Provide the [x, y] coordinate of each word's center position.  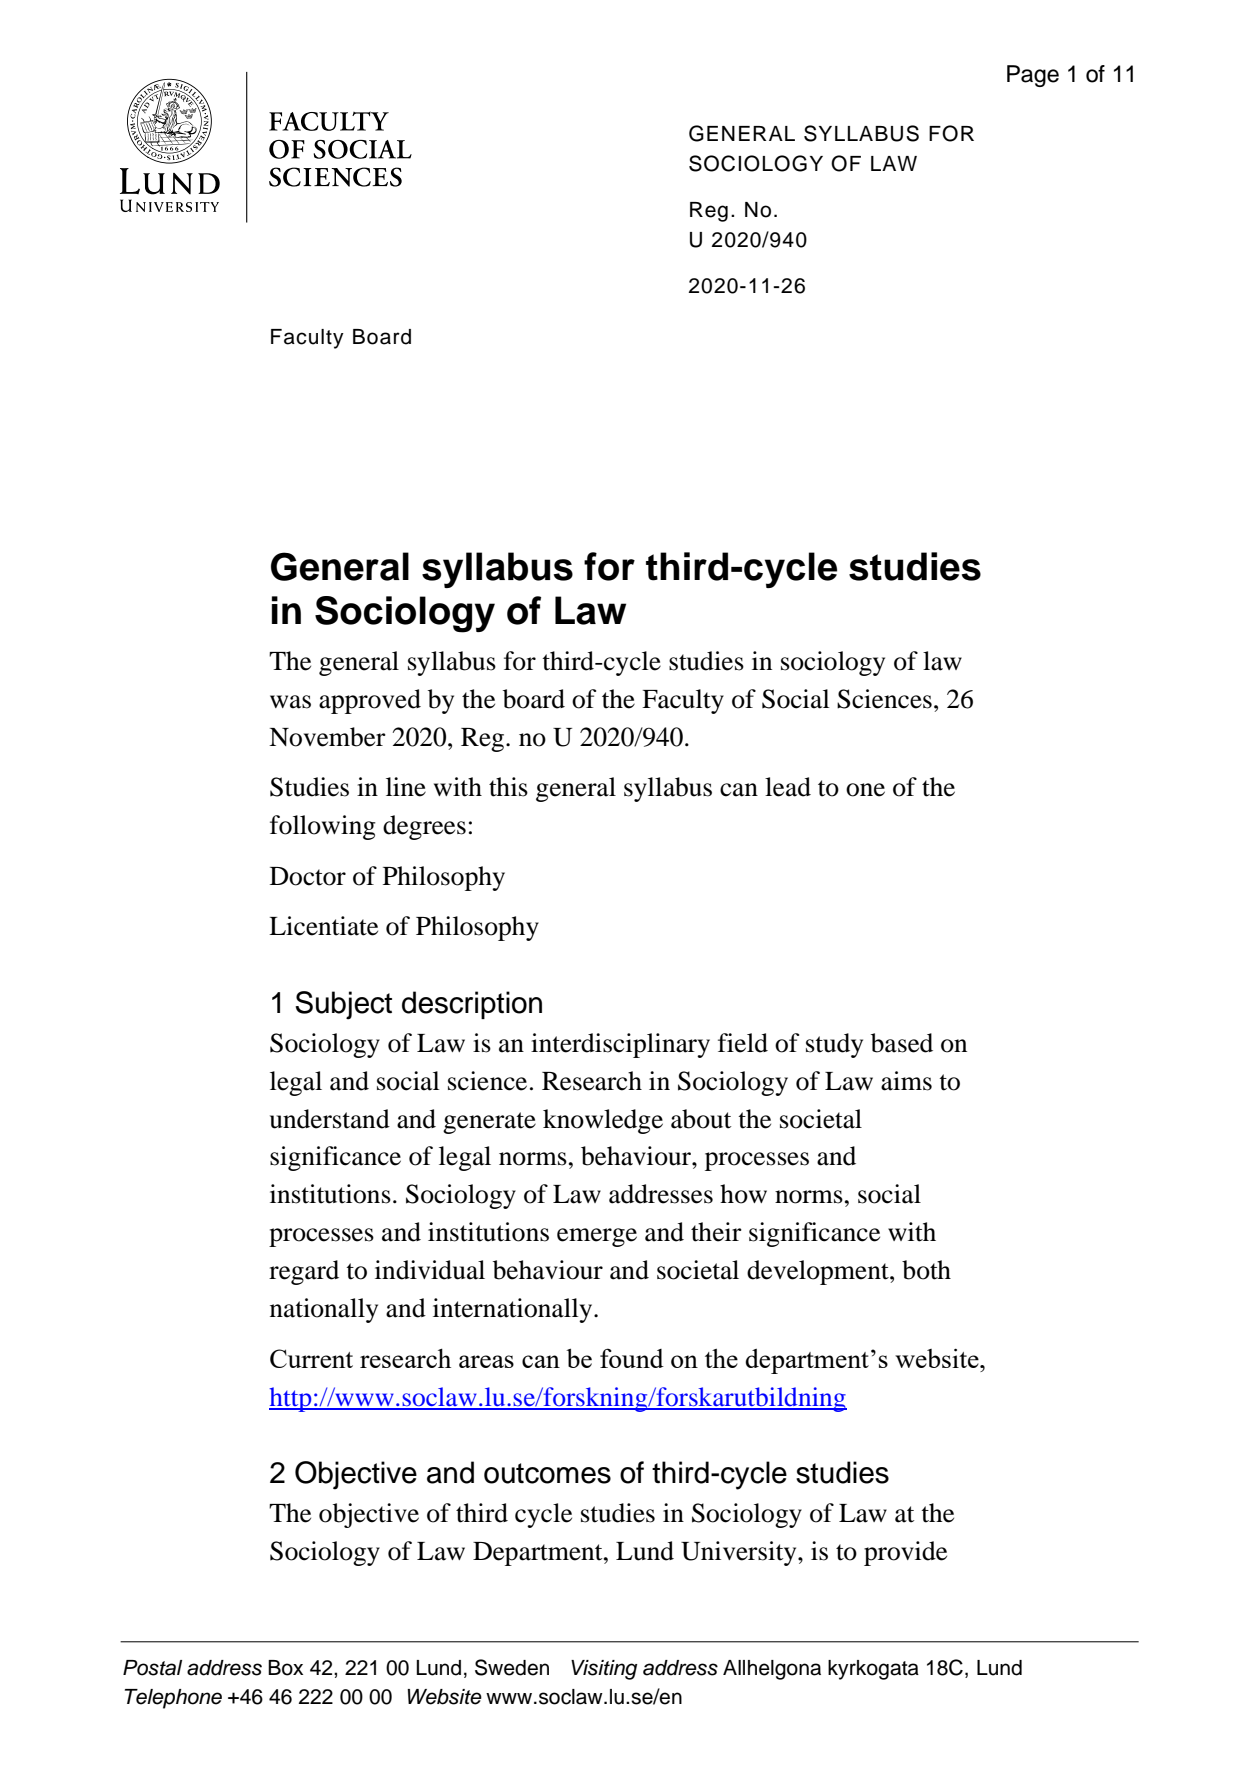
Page [1033, 76]
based [902, 1043]
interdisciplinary [620, 1045]
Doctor [308, 876]
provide [905, 1553]
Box [285, 1668]
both [926, 1270]
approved [370, 701]
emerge [597, 1237]
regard [304, 1272]
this [508, 787]
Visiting [604, 1670]
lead [788, 787]
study [834, 1045]
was [290, 702]
